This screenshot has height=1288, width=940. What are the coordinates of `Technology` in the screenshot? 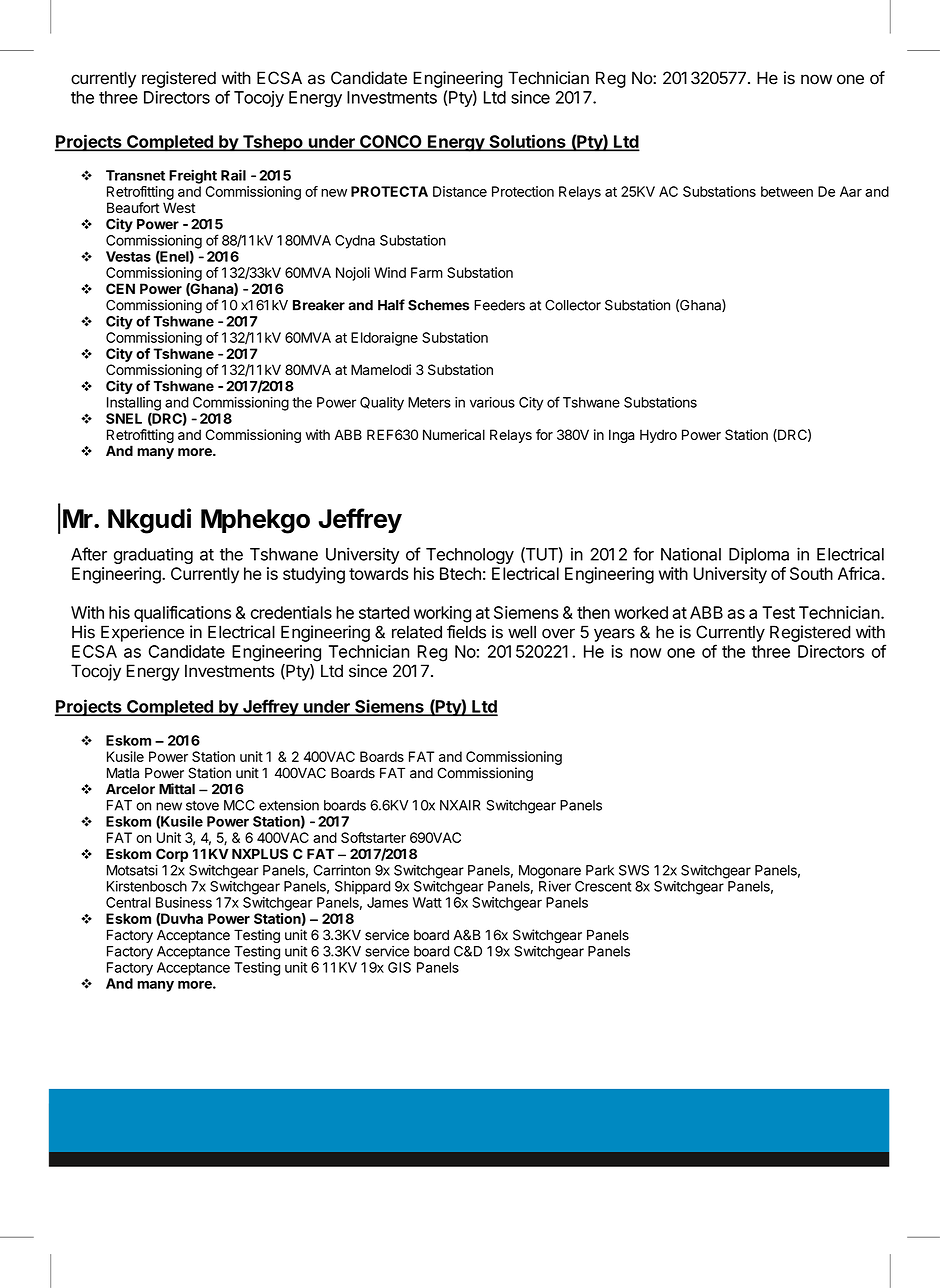 It's located at (470, 556).
